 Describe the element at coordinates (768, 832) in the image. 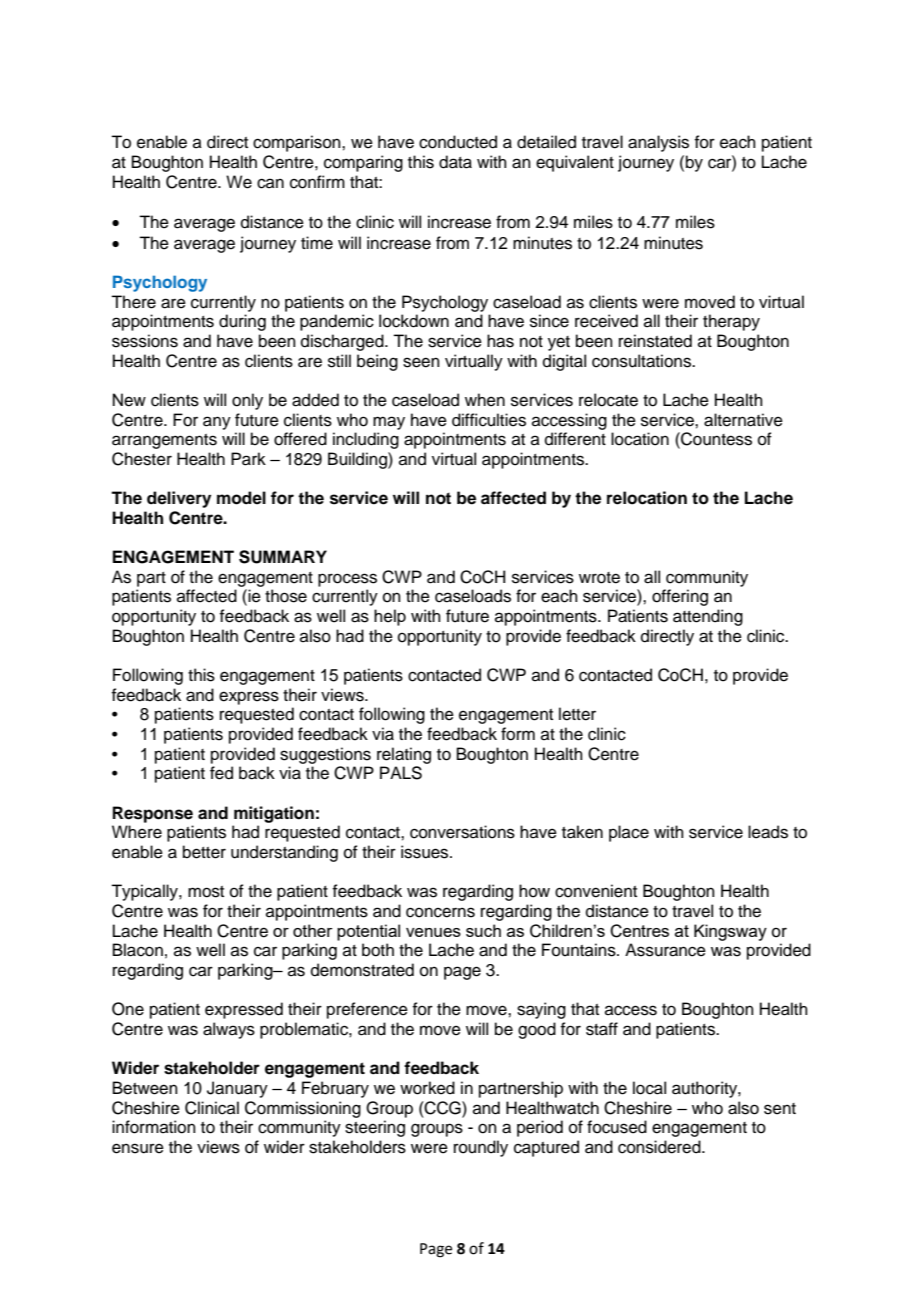

I see `leads` at that location.
